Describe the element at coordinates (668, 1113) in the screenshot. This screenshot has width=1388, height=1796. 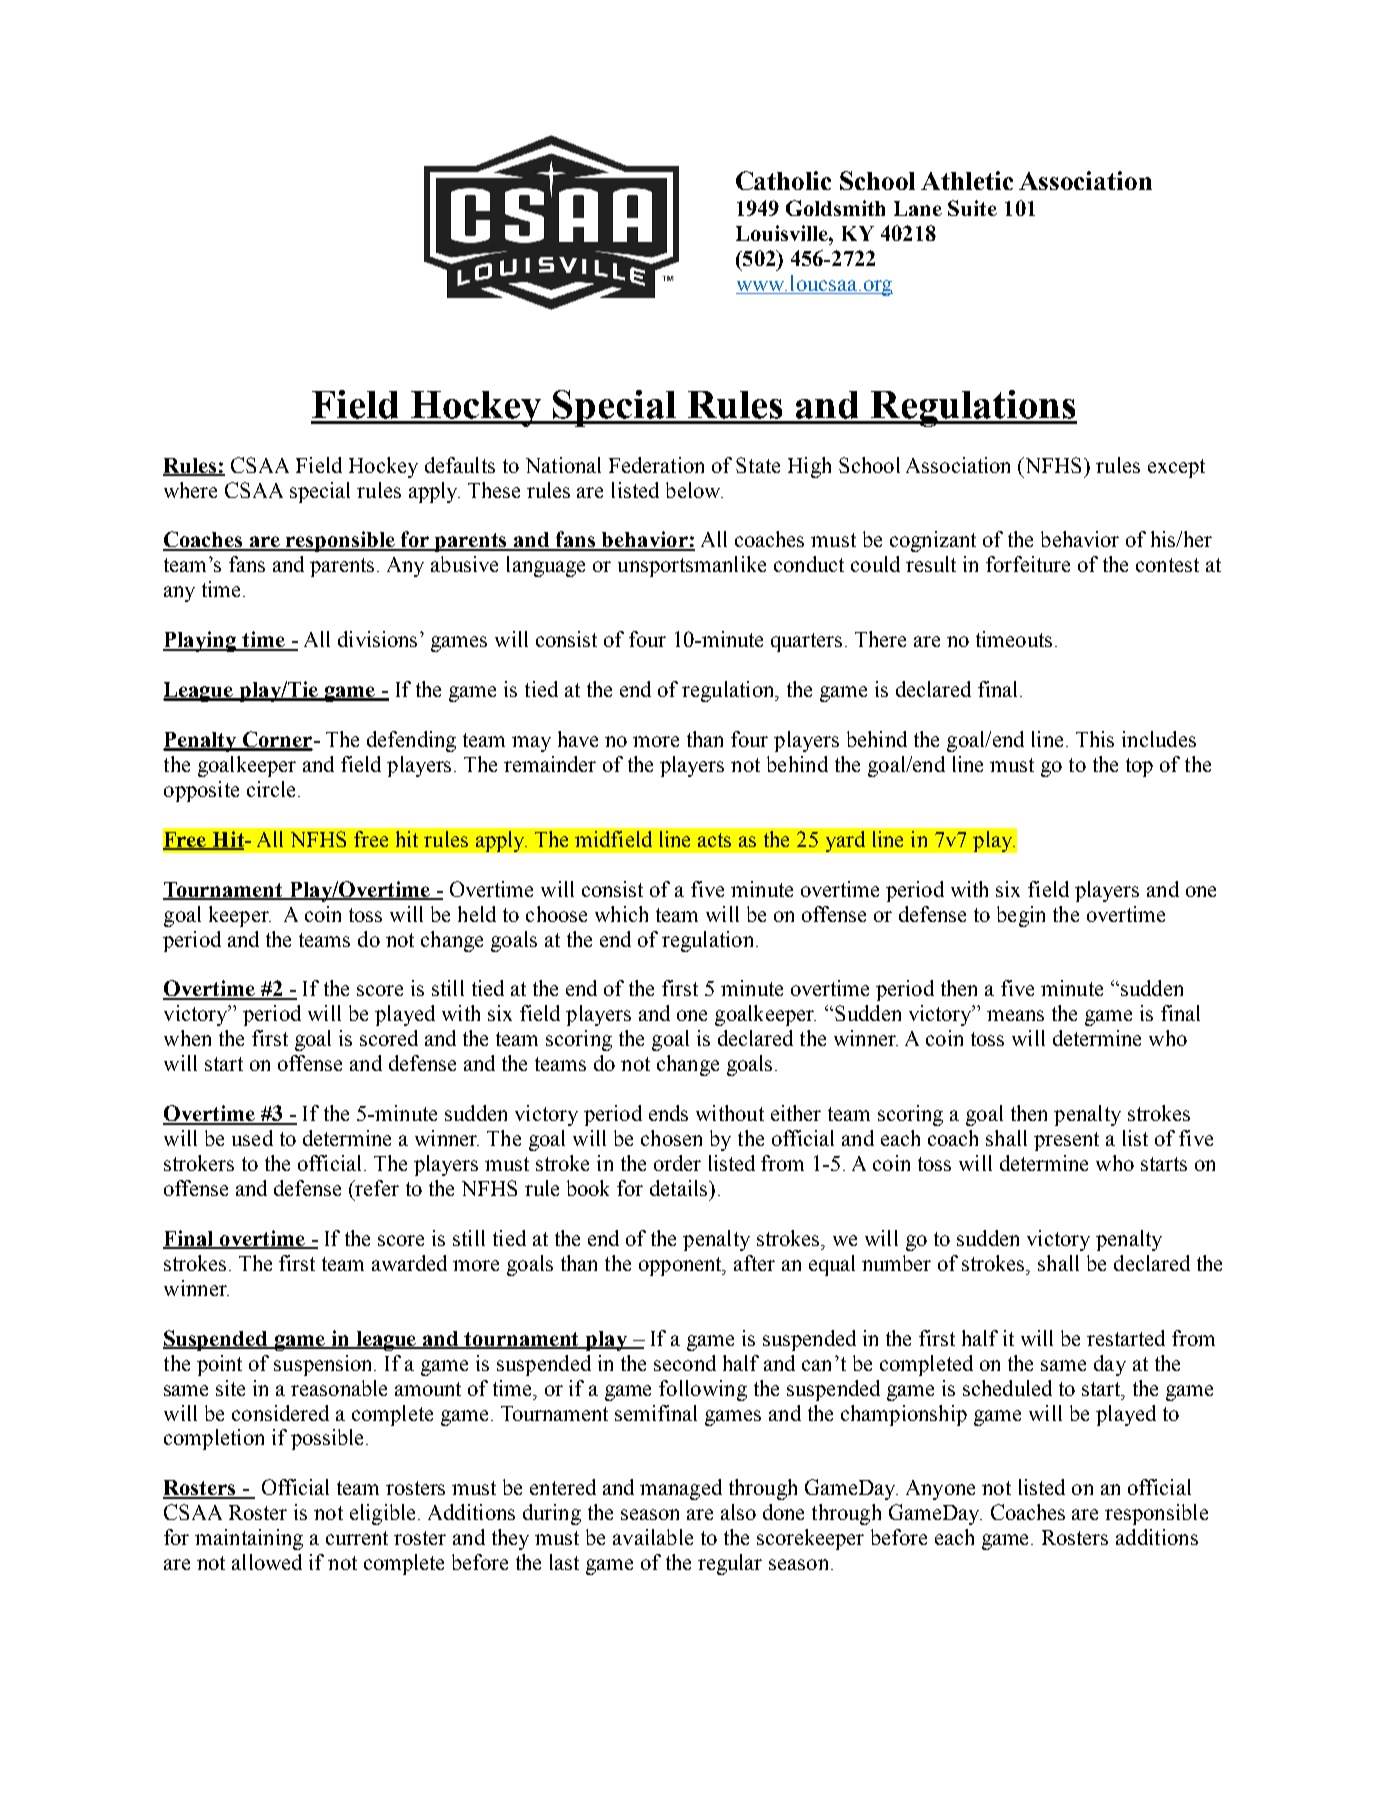
I see `ends` at that location.
